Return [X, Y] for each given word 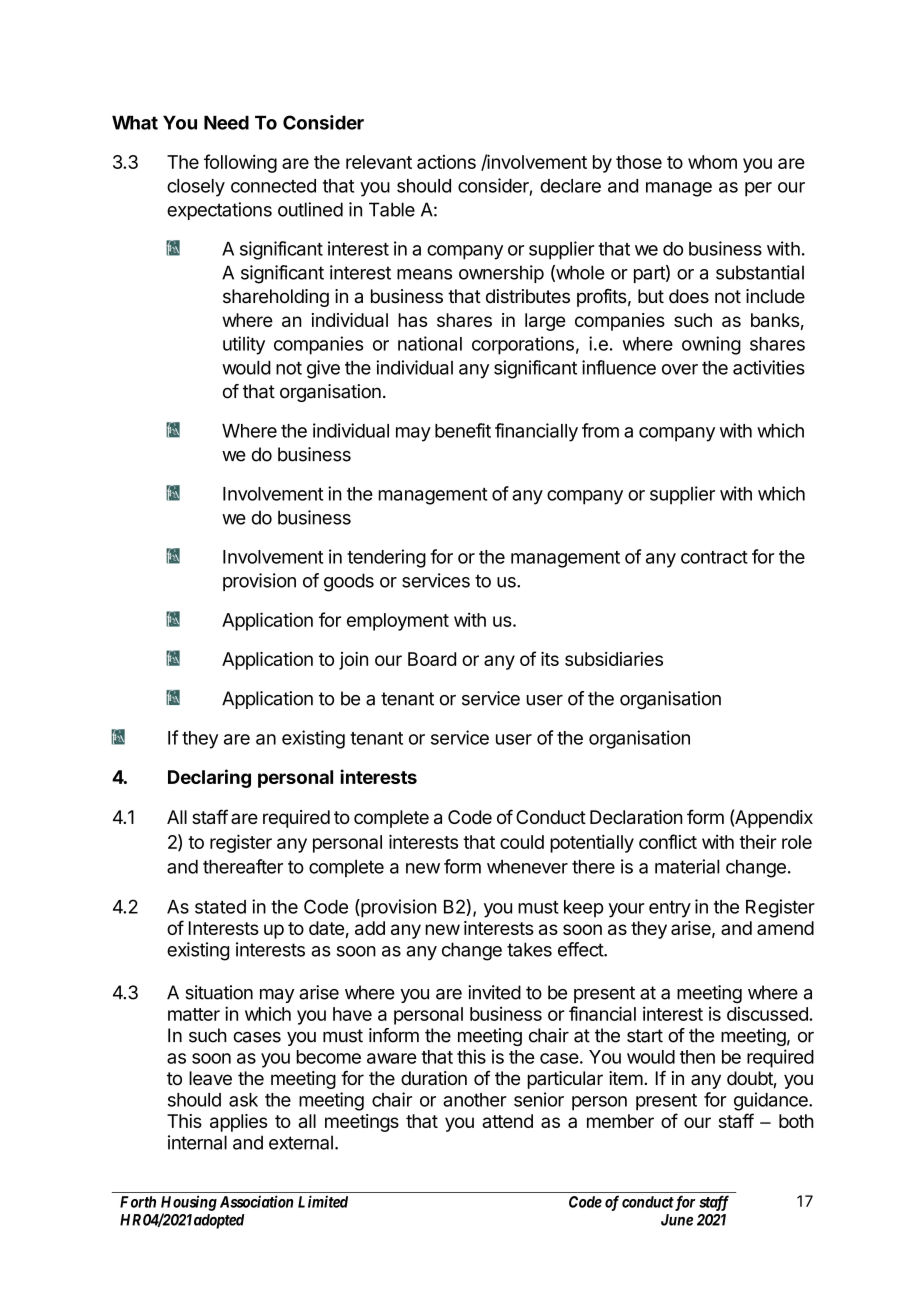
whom [712, 162]
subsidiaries [614, 659]
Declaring [209, 778]
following [240, 163]
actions [446, 162]
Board [432, 659]
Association [257, 1201]
